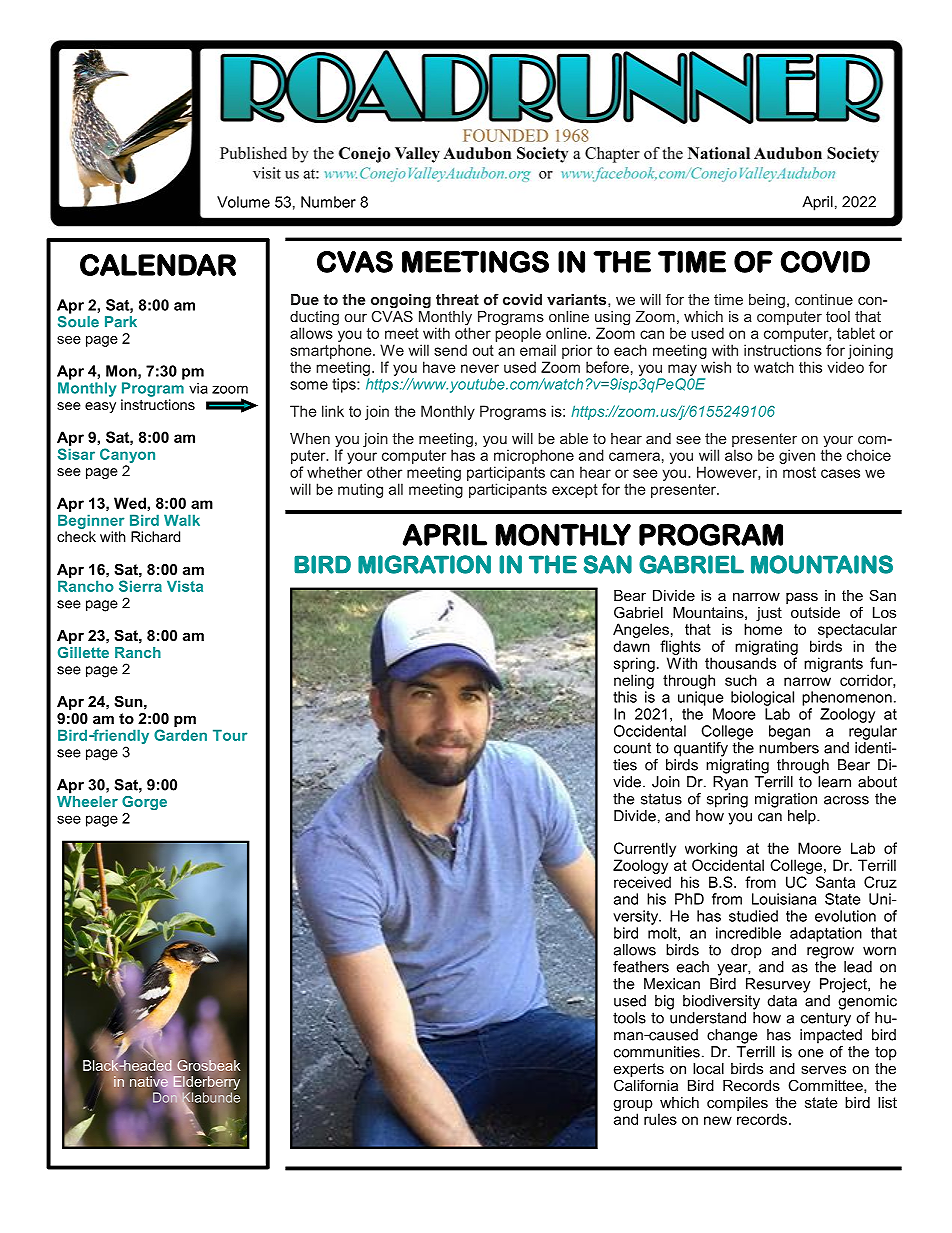  Describe the element at coordinates (457, 299) in the document. I see `threat` at that location.
